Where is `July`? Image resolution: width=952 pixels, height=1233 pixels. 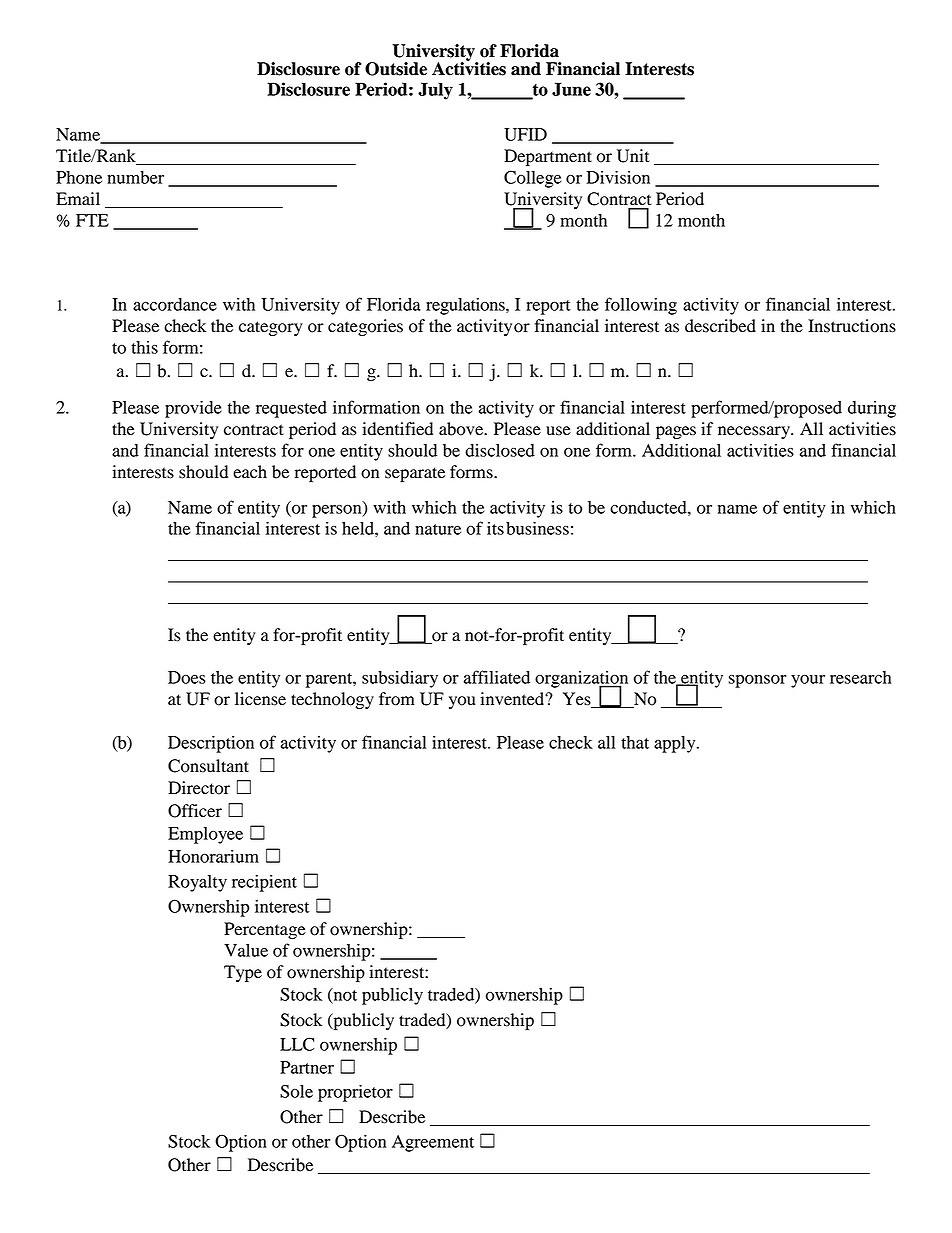
July is located at coordinates (435, 91).
